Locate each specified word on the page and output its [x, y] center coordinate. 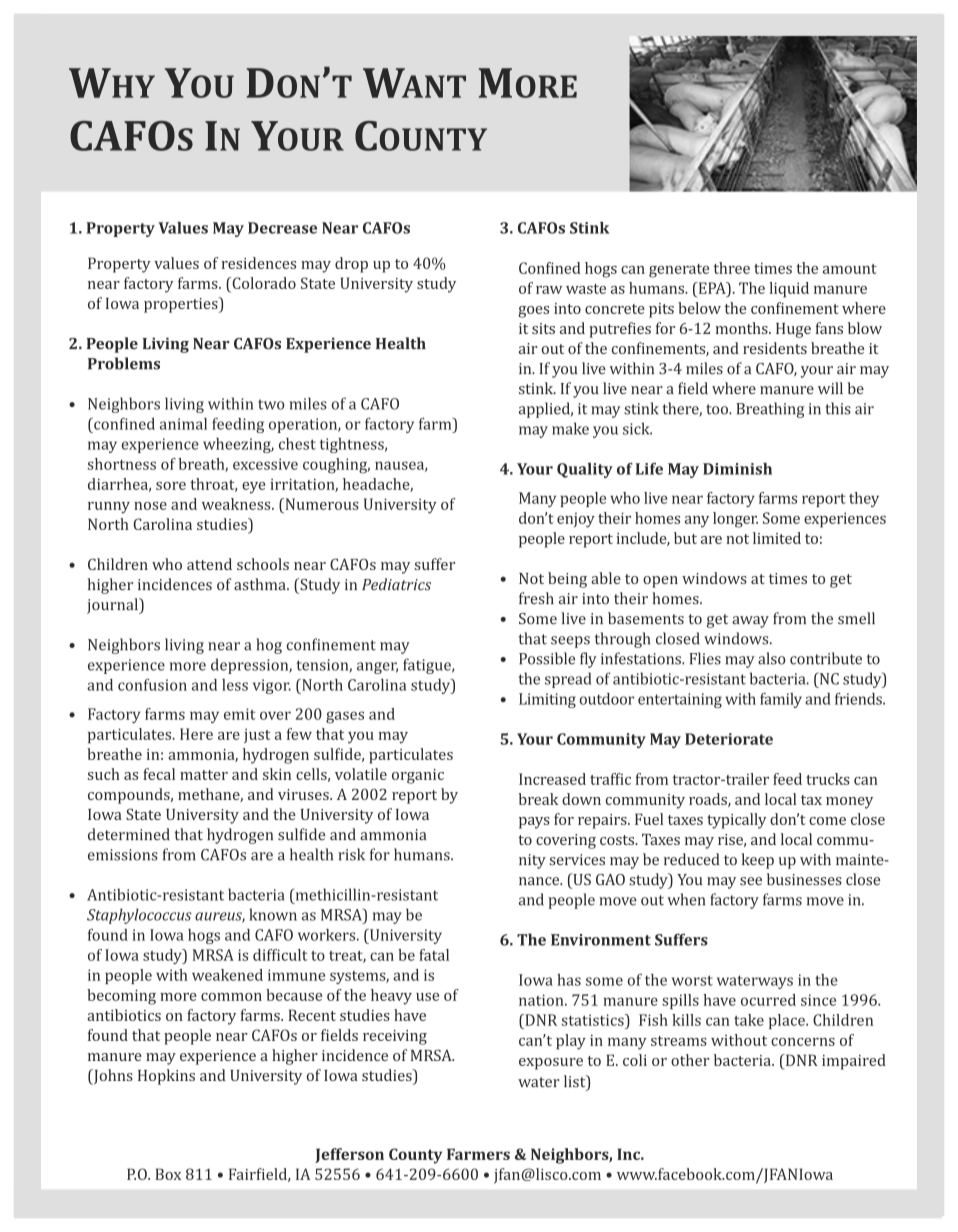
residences [259, 263]
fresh [536, 598]
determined [129, 834]
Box [168, 1174]
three [732, 268]
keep [757, 861]
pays [534, 823]
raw [549, 290]
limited [777, 538]
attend [209, 564]
